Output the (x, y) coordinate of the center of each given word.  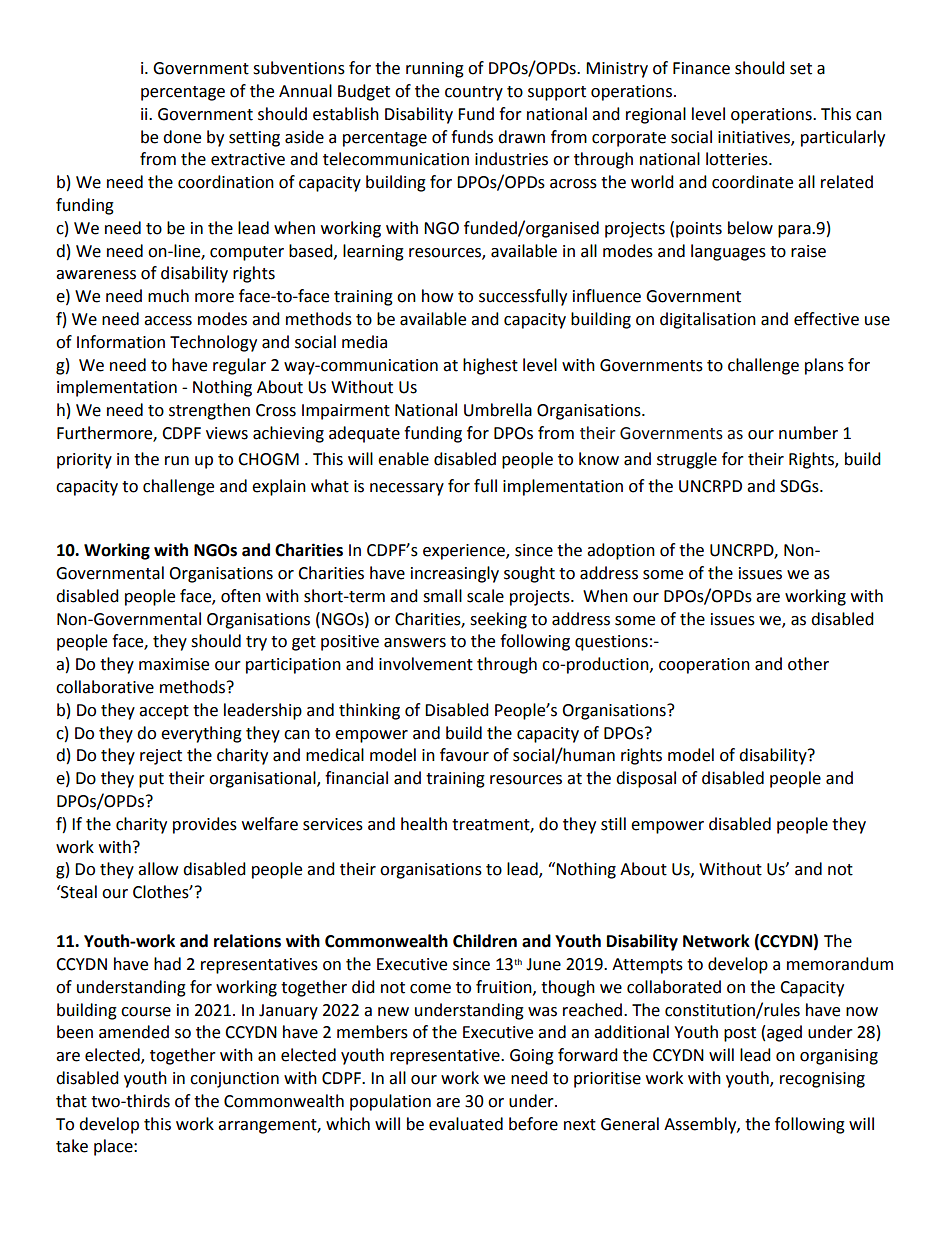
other (808, 664)
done (182, 137)
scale (485, 596)
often (241, 596)
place (114, 1147)
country (474, 93)
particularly (843, 138)
